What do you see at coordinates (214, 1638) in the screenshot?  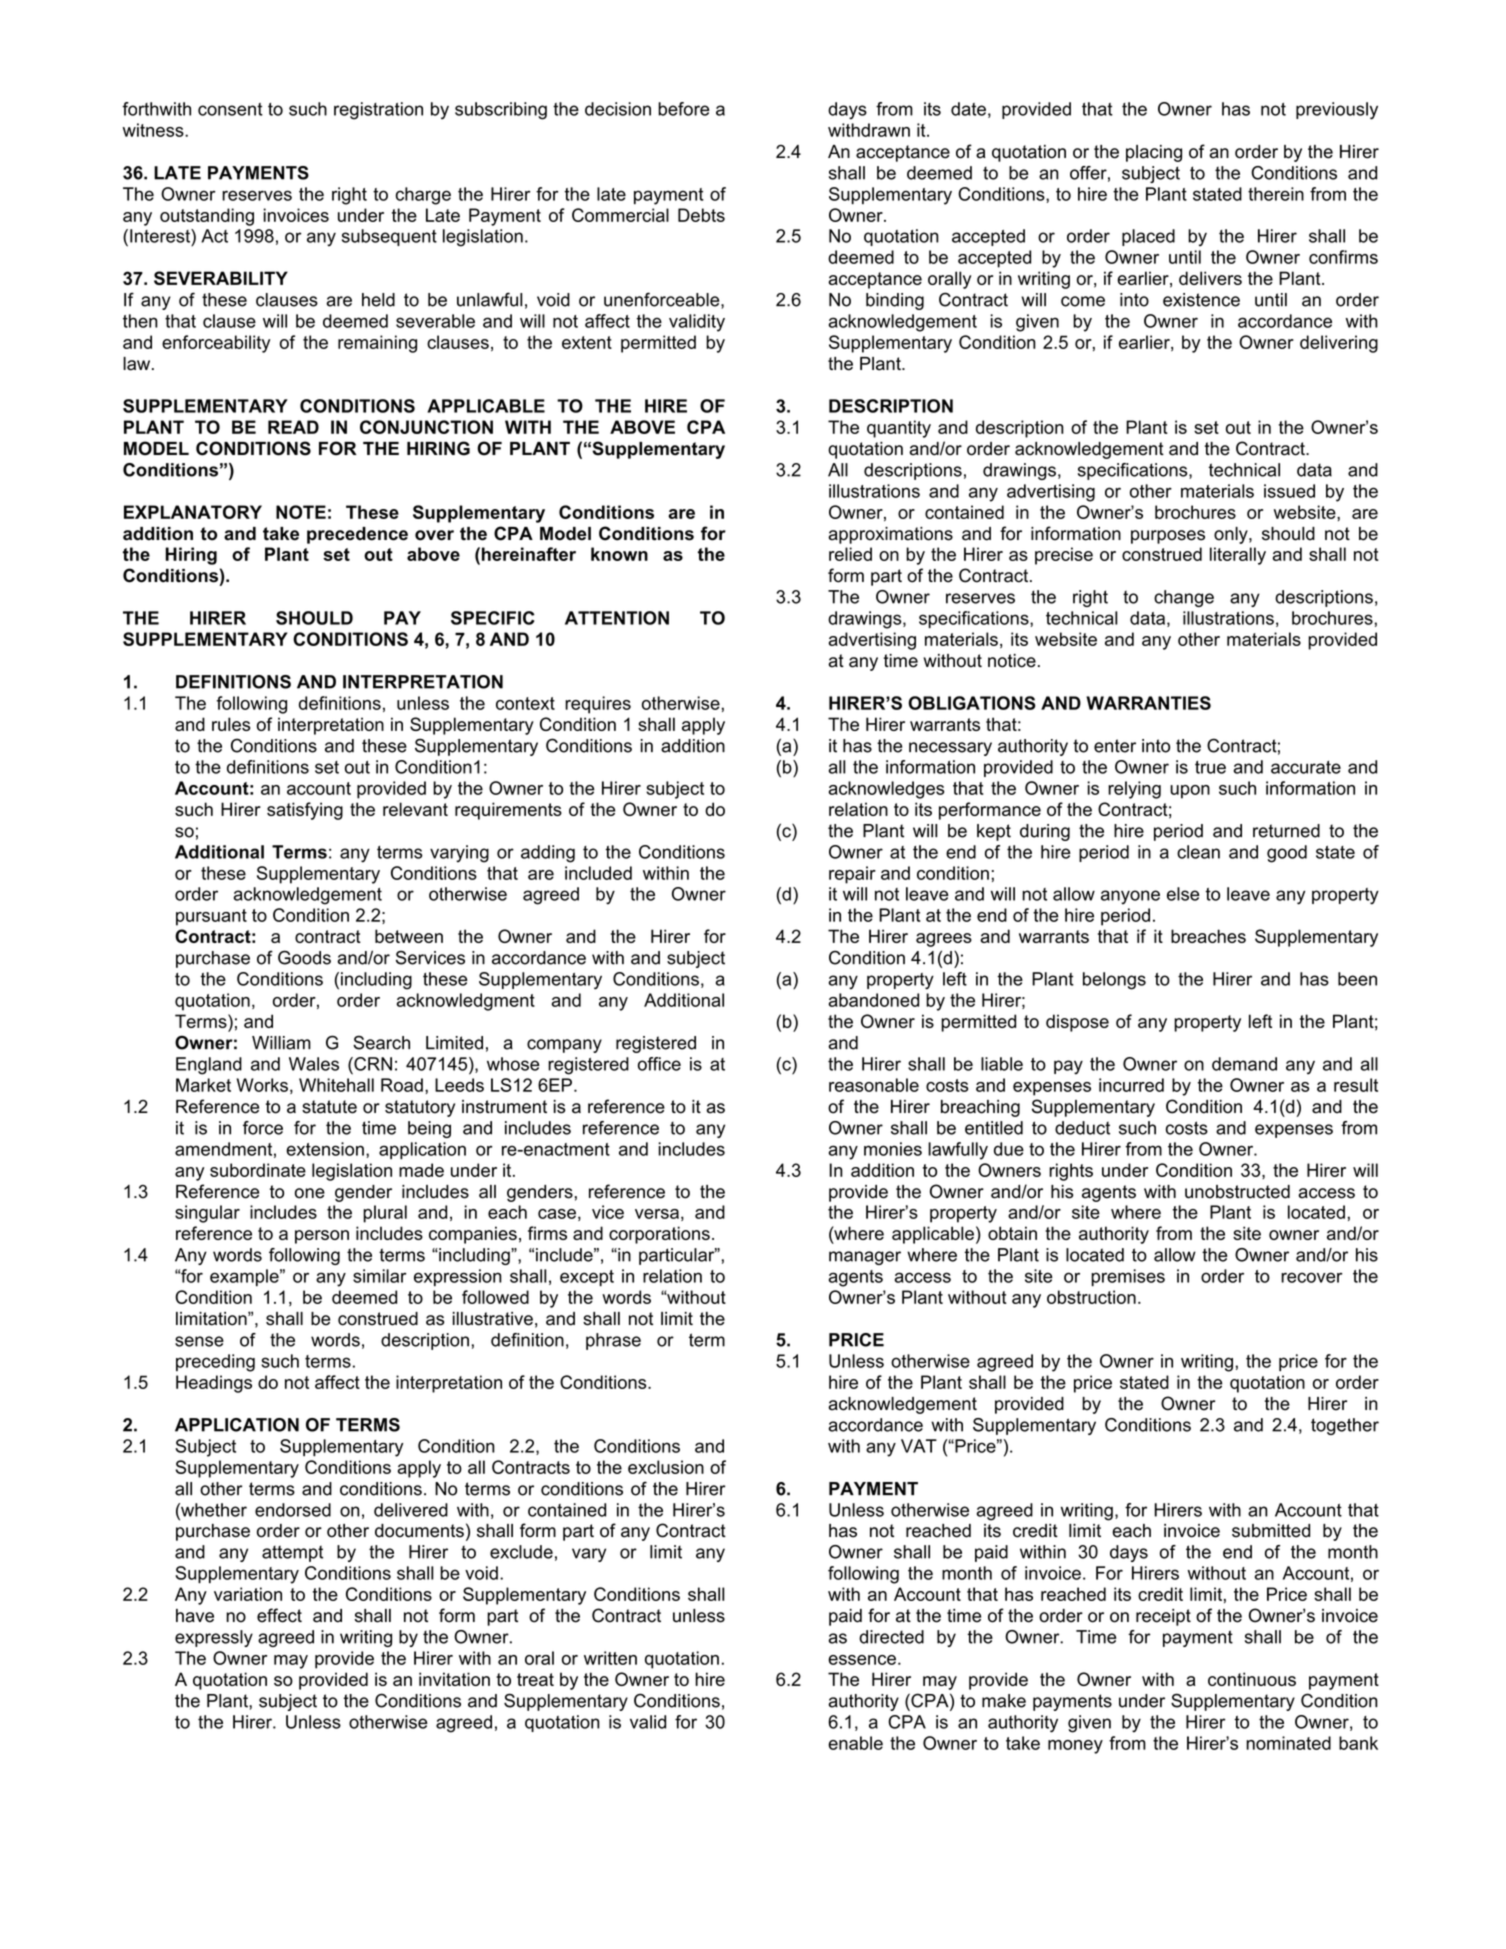 I see `expressly` at bounding box center [214, 1638].
